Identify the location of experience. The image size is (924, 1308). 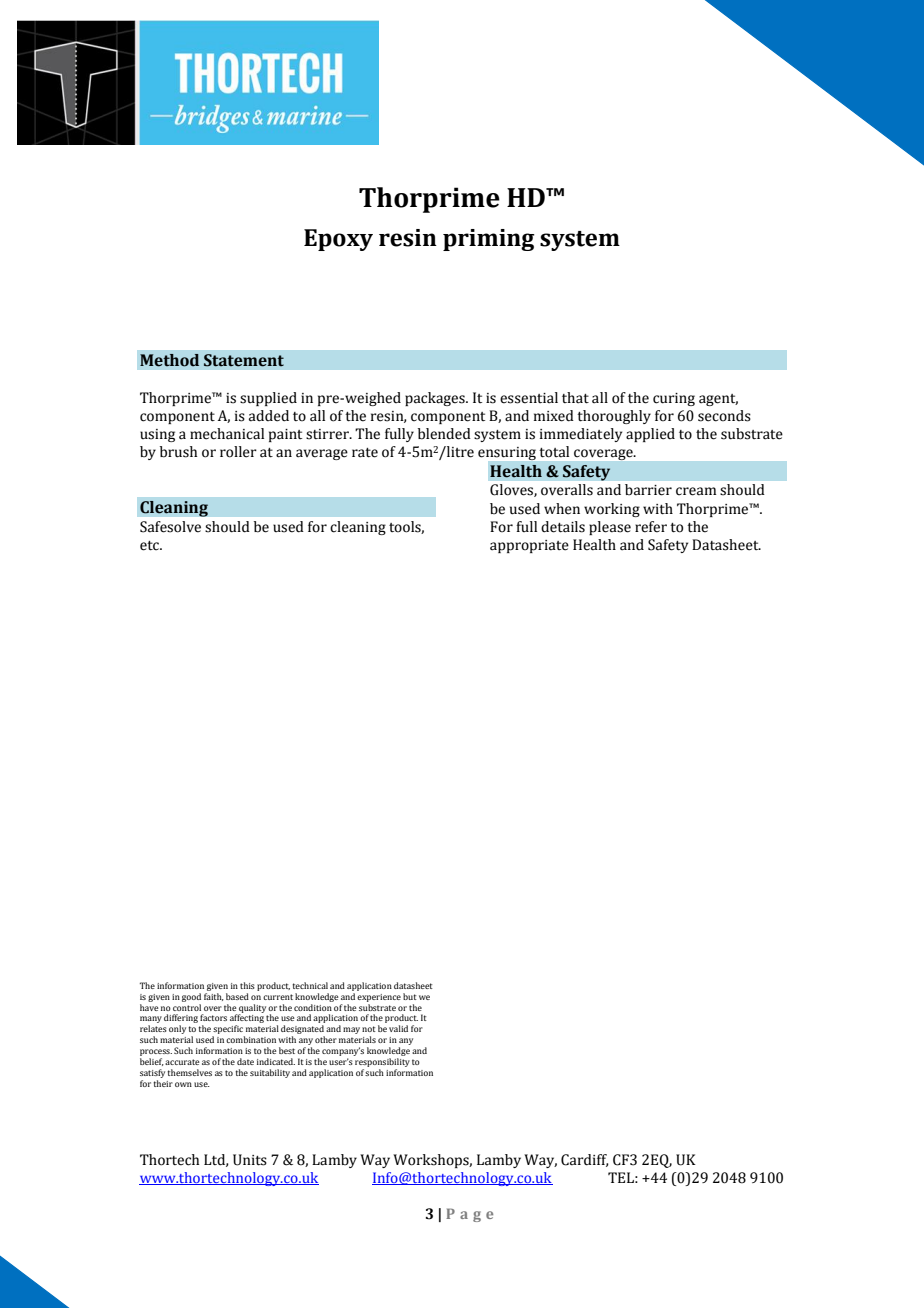
(379, 998).
